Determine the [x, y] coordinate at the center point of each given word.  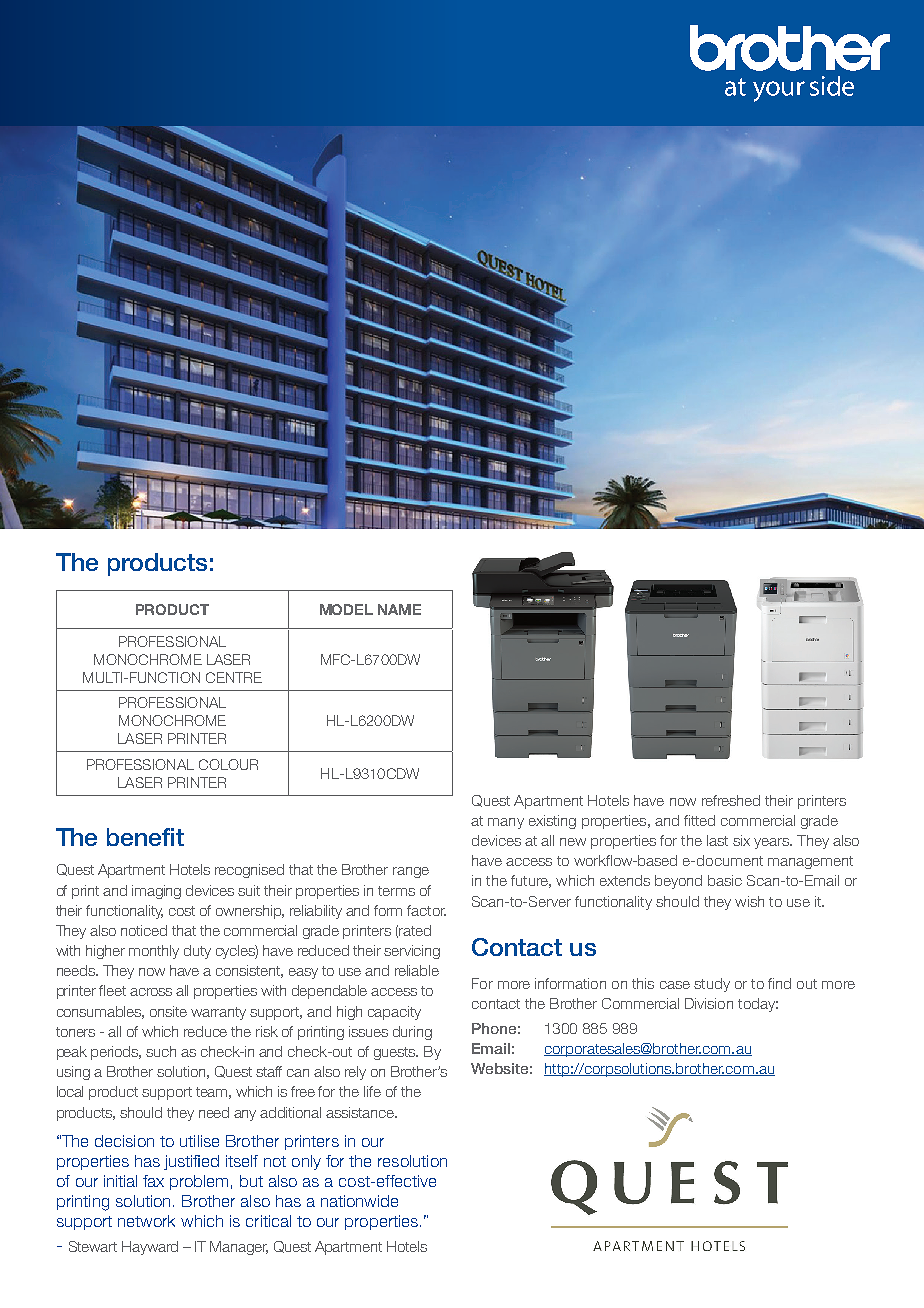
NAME [399, 609]
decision [124, 1141]
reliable [417, 970]
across [151, 992]
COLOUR [228, 764]
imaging [156, 892]
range [411, 872]
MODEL [346, 609]
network [146, 1221]
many [506, 823]
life [372, 1091]
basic [725, 880]
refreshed [731, 800]
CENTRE [234, 677]
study [712, 985]
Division [709, 1003]
